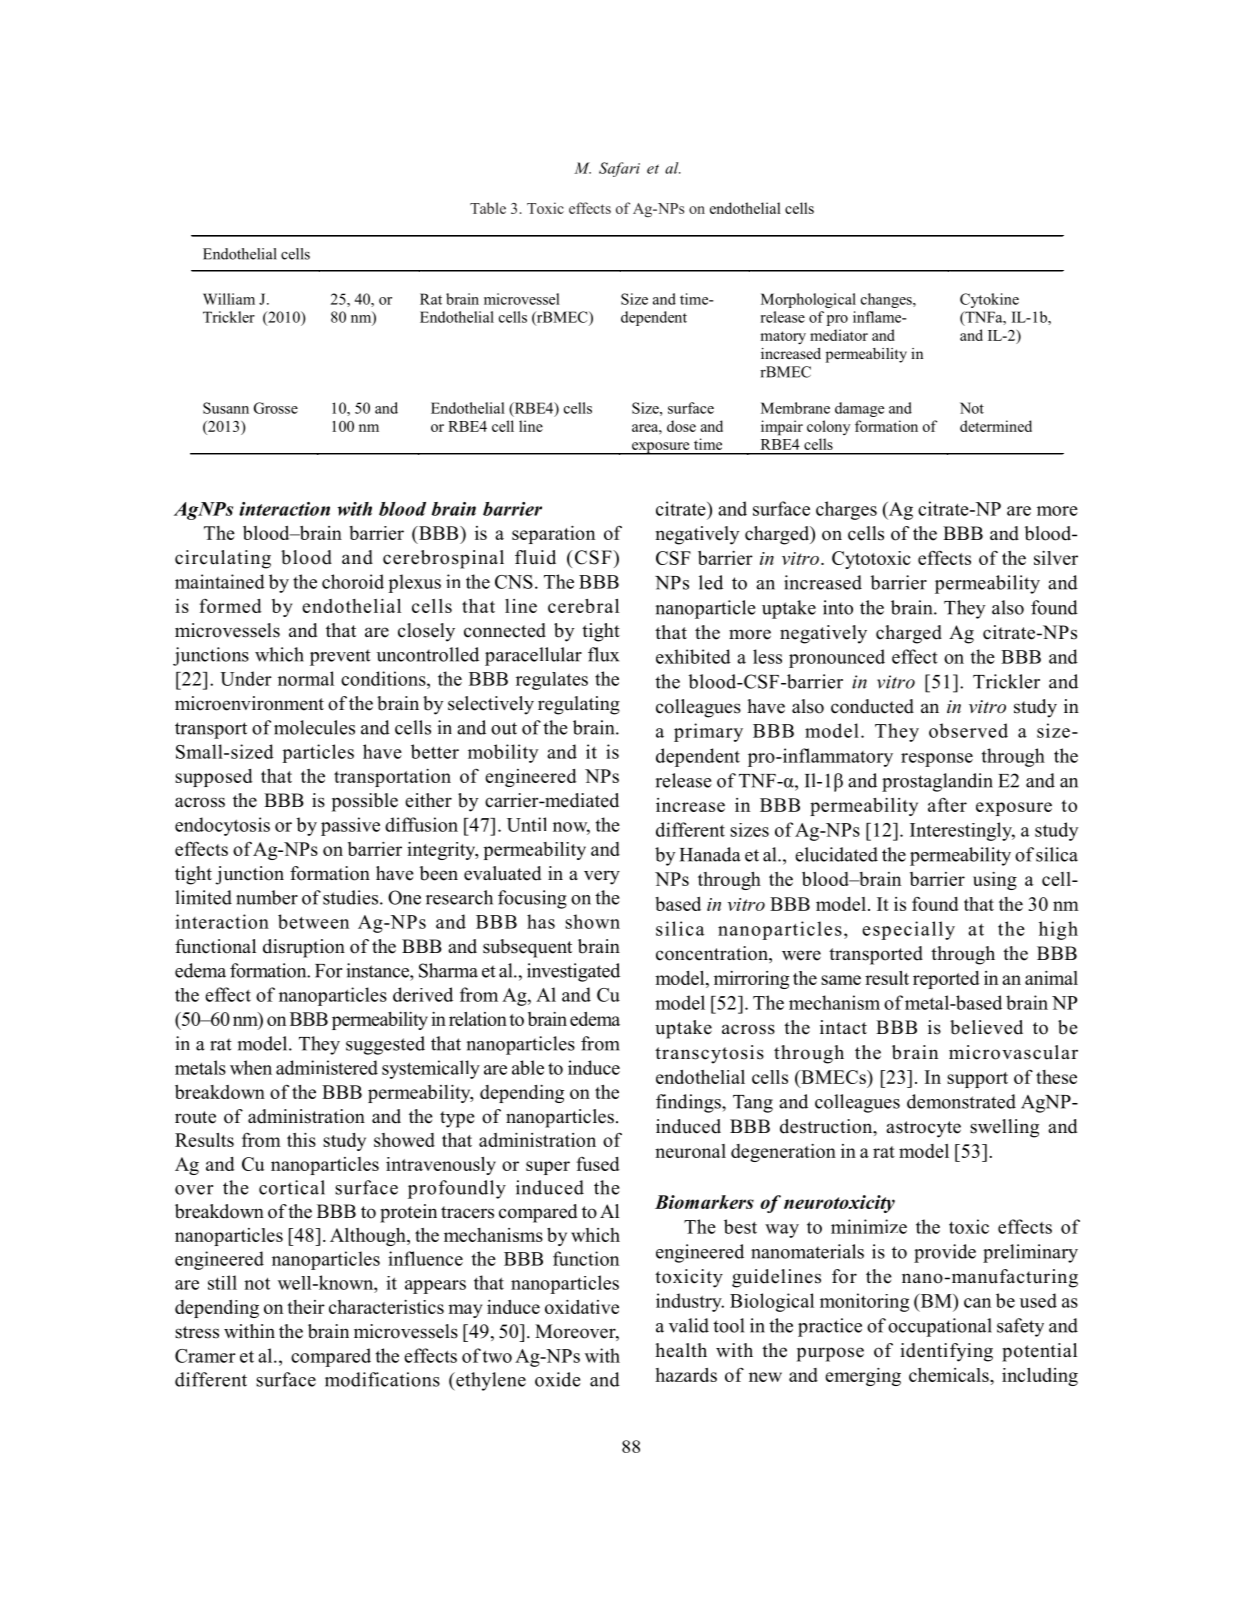 The width and height of the page is (1239, 1604). Describe the element at coordinates (619, 169) in the page. I see `Safari` at that location.
